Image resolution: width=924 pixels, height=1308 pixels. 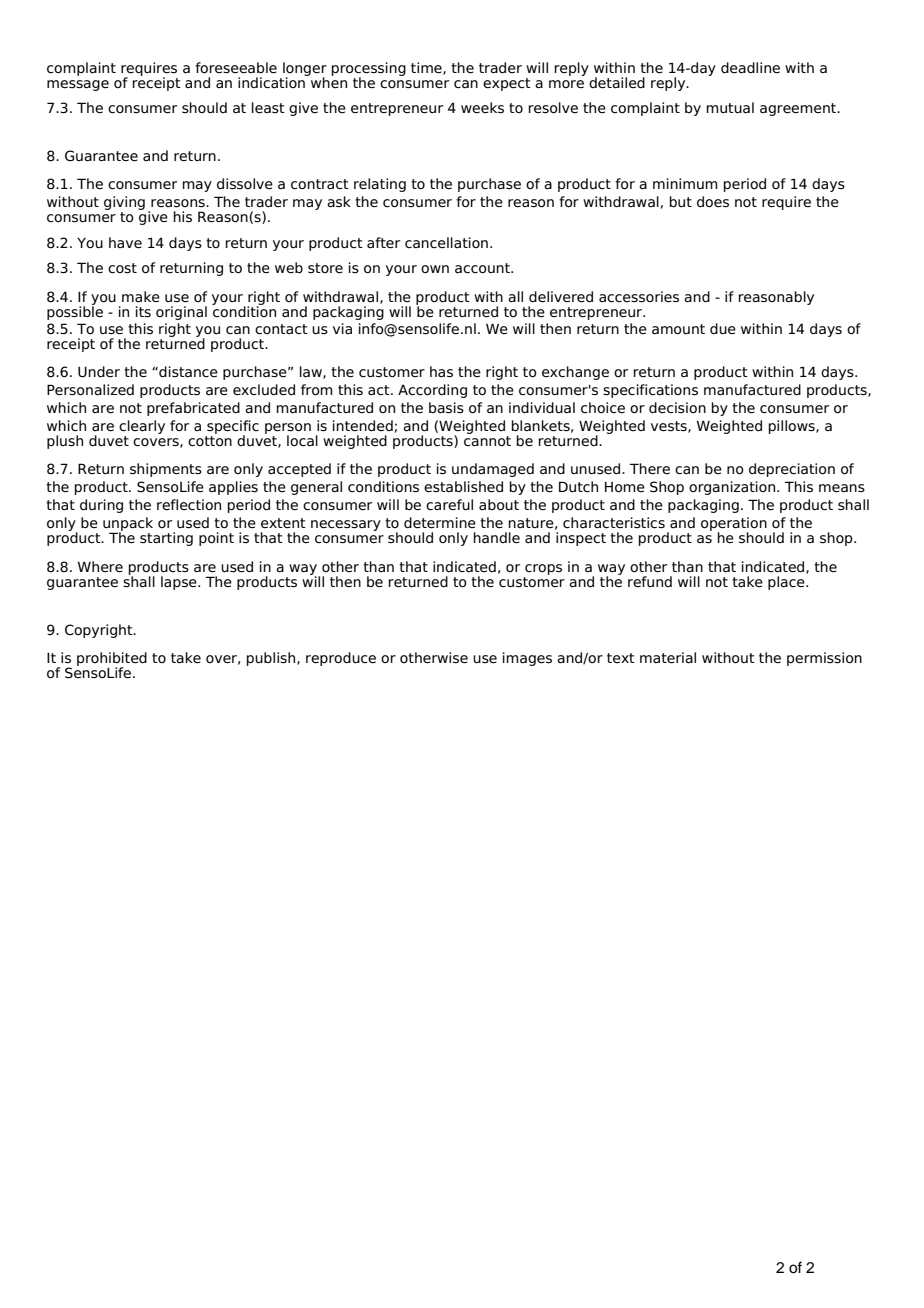 What do you see at coordinates (427, 68) in the page?
I see `time` at bounding box center [427, 68].
